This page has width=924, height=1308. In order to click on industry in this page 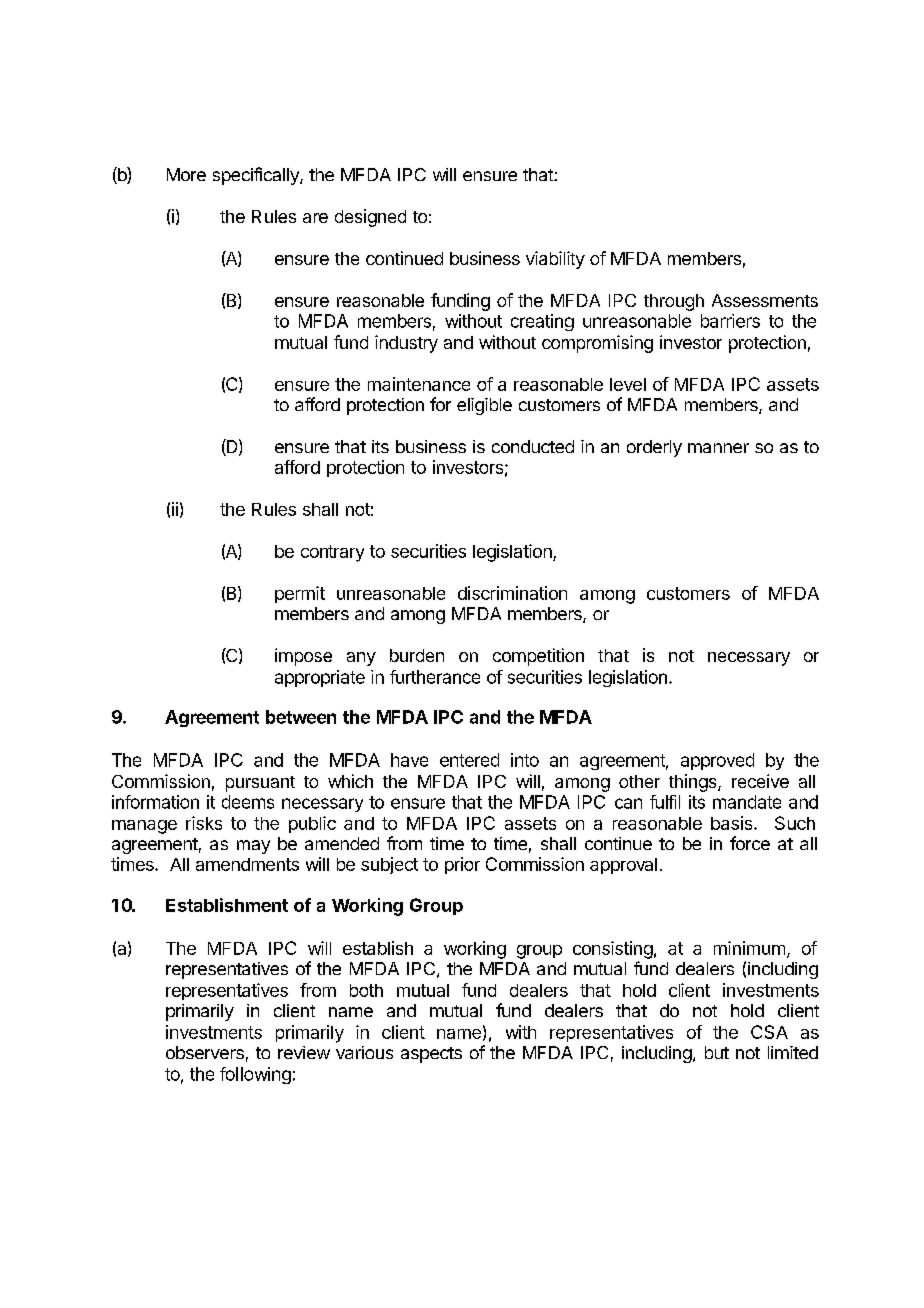, I will do `click(406, 344)`.
